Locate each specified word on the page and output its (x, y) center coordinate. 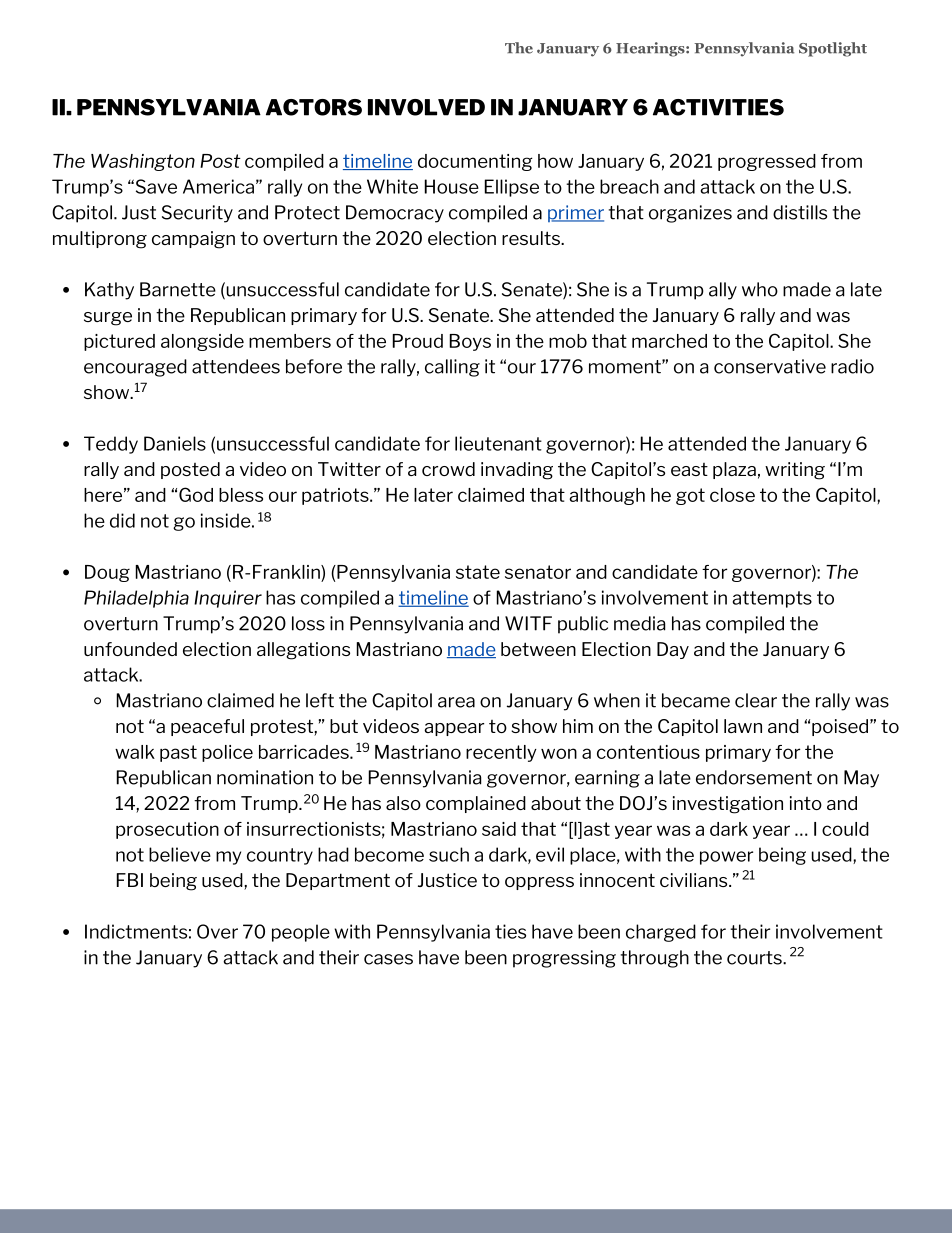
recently (501, 753)
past (178, 753)
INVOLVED (426, 107)
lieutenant (498, 443)
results (532, 238)
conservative (770, 366)
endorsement (754, 777)
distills (800, 212)
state (478, 572)
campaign (193, 240)
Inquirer (228, 599)
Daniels (175, 443)
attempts (772, 599)
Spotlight (833, 49)
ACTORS (314, 107)
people (301, 933)
